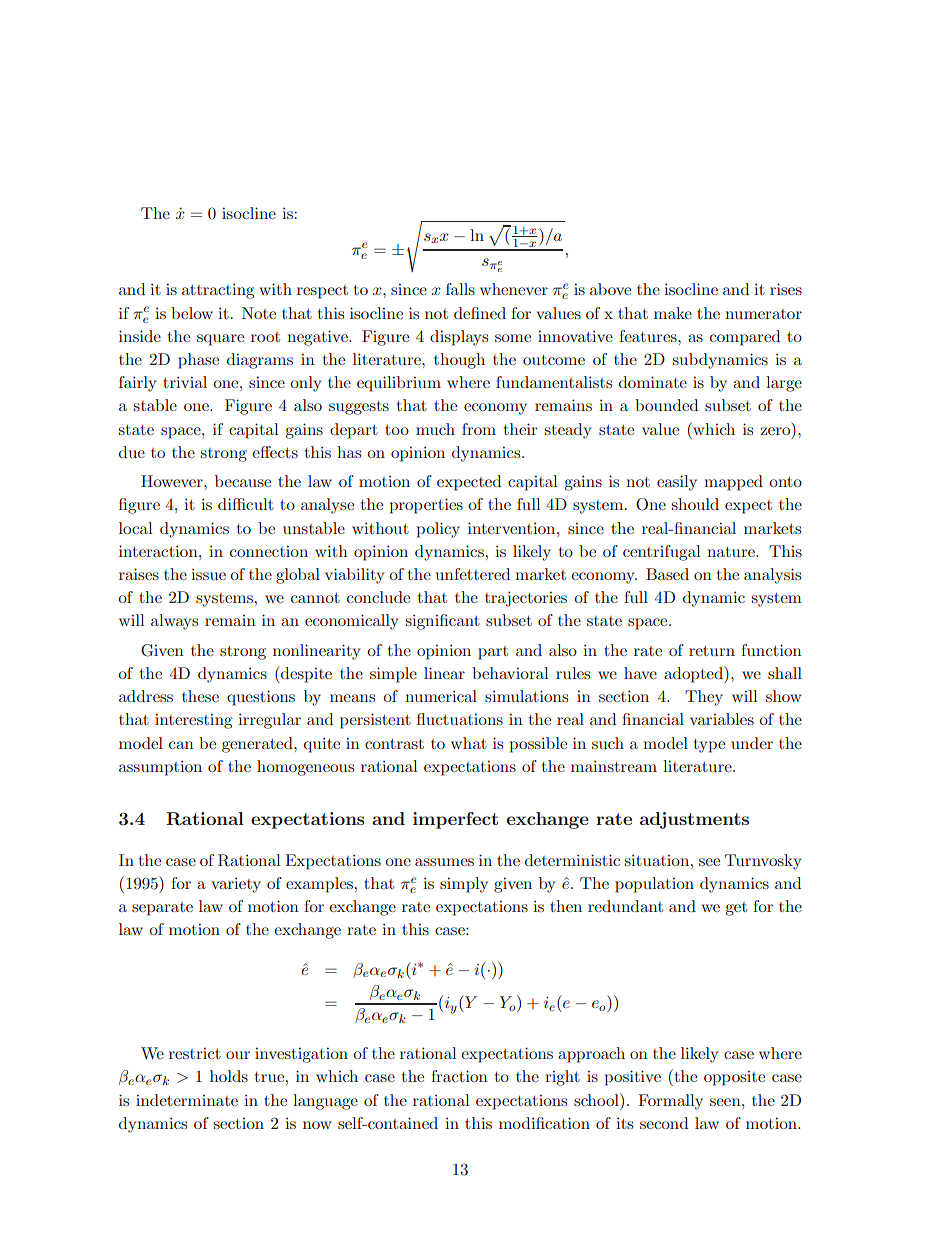 The image size is (952, 1233). I want to click on get, so click(736, 909).
